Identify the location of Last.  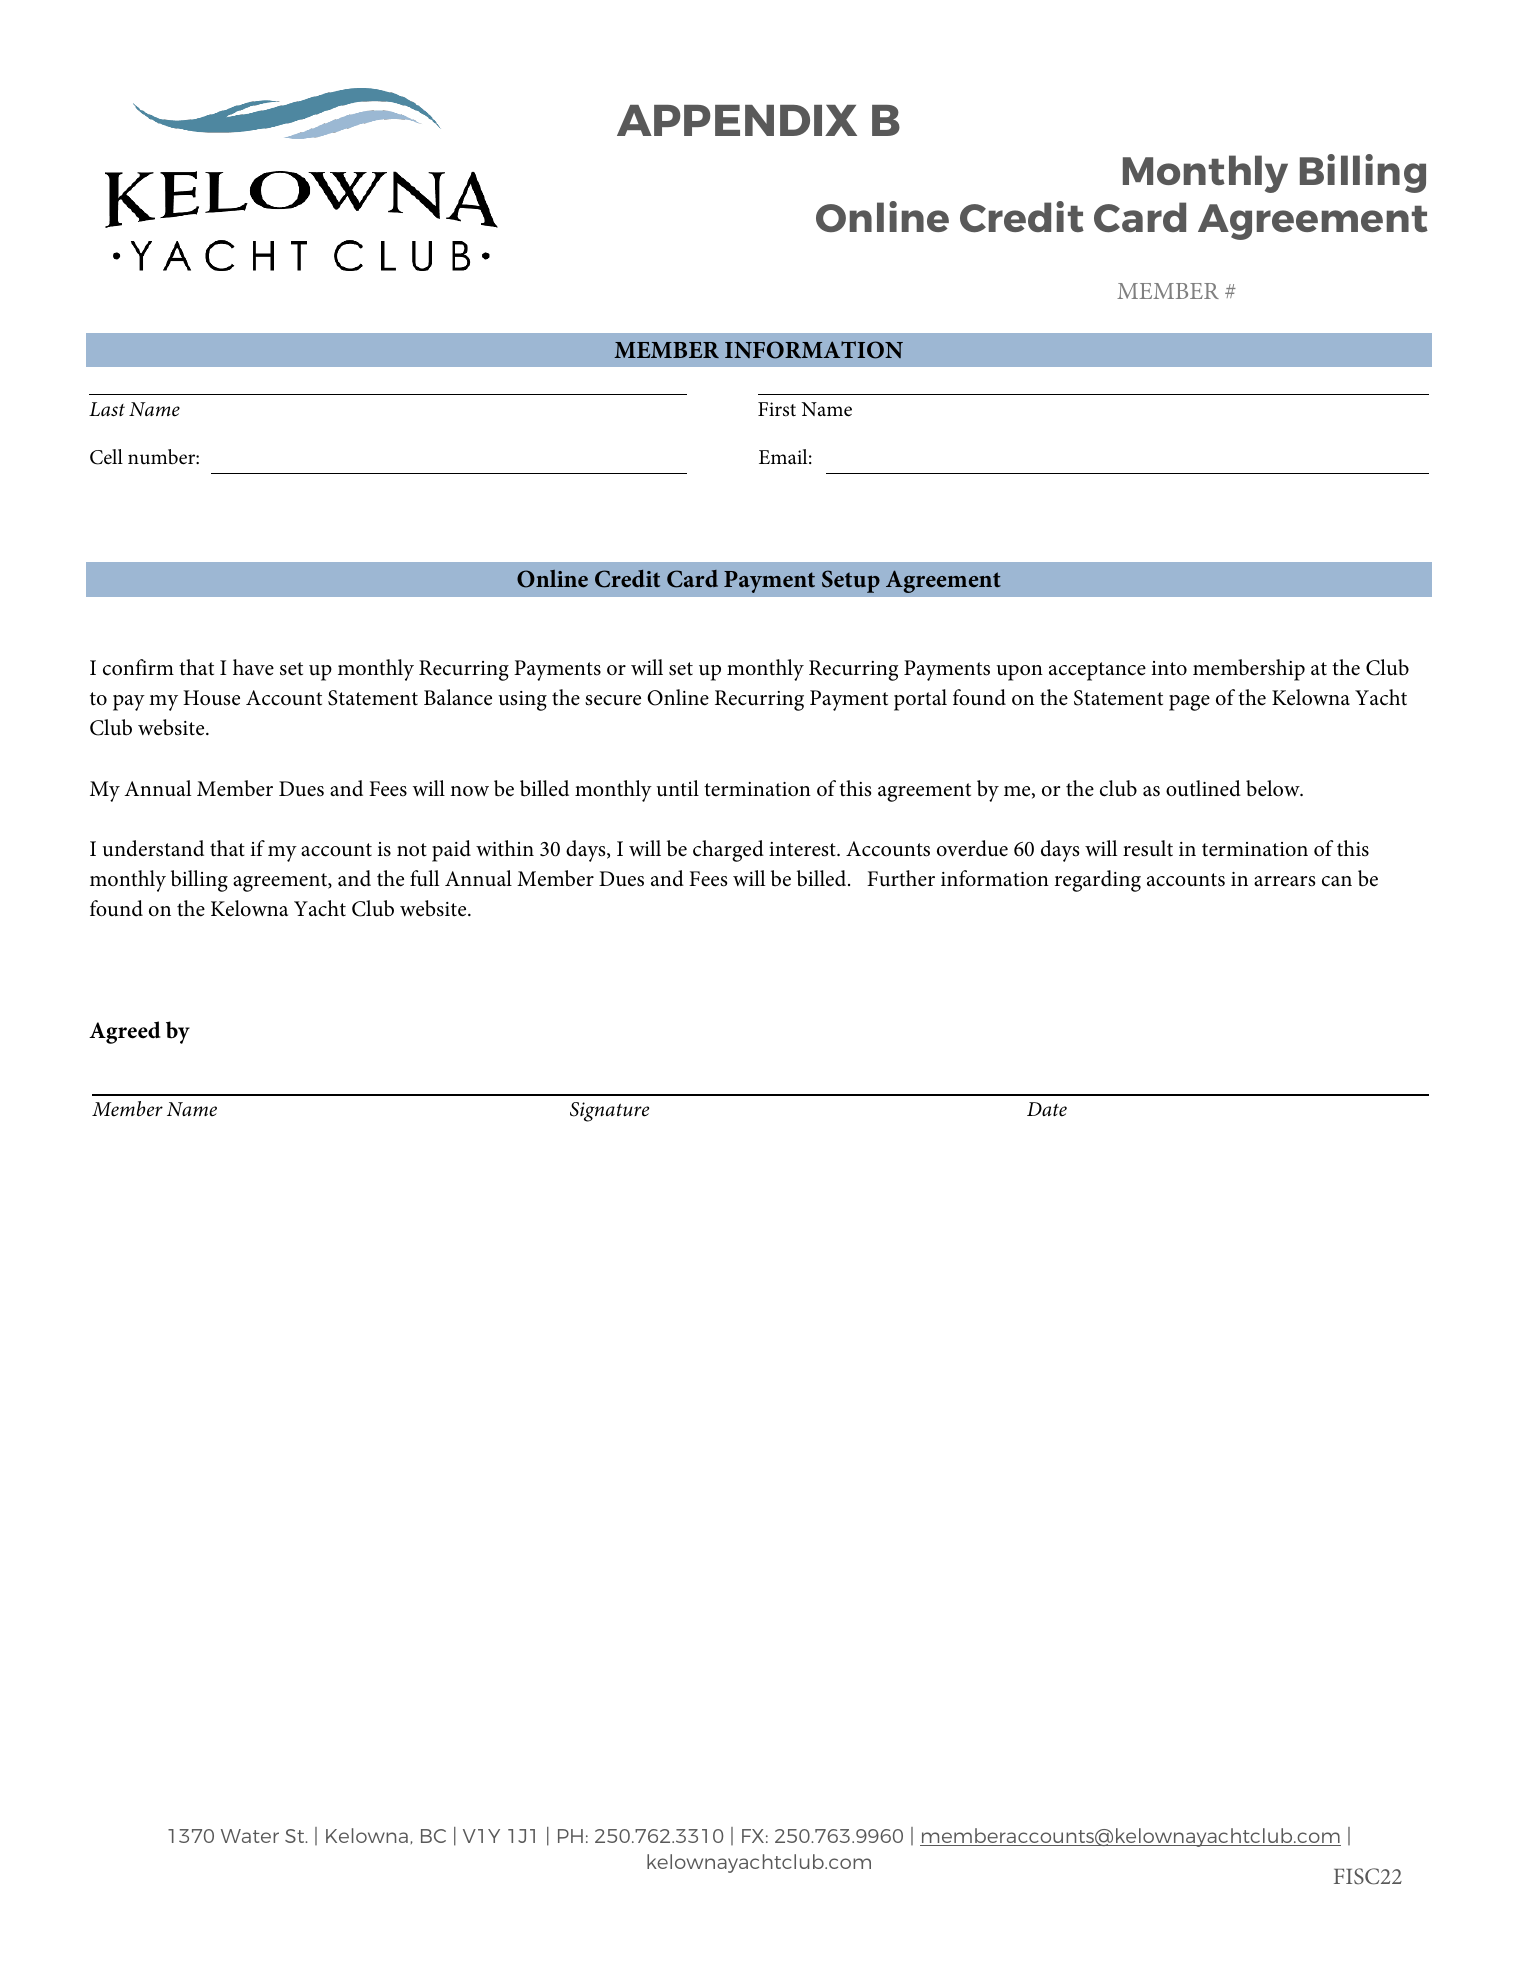
(107, 409).
